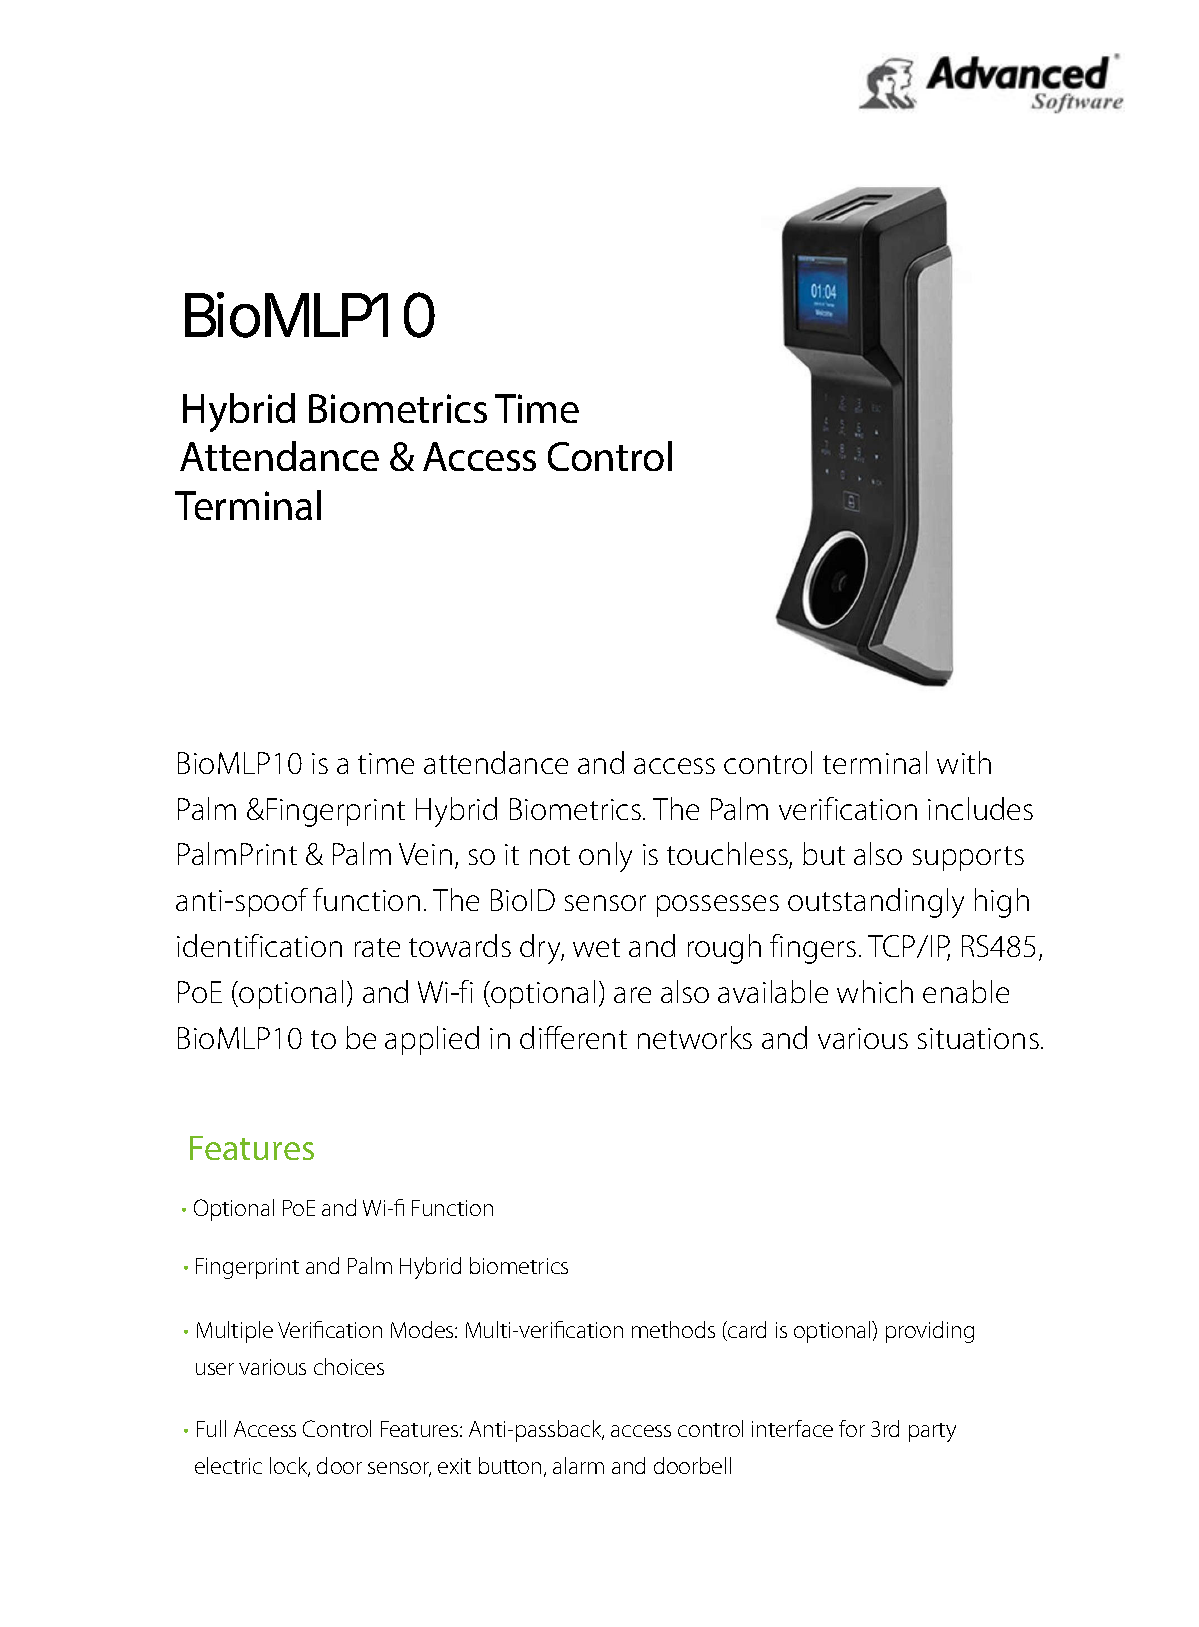  What do you see at coordinates (290, 1467) in the document?
I see `lock` at bounding box center [290, 1467].
